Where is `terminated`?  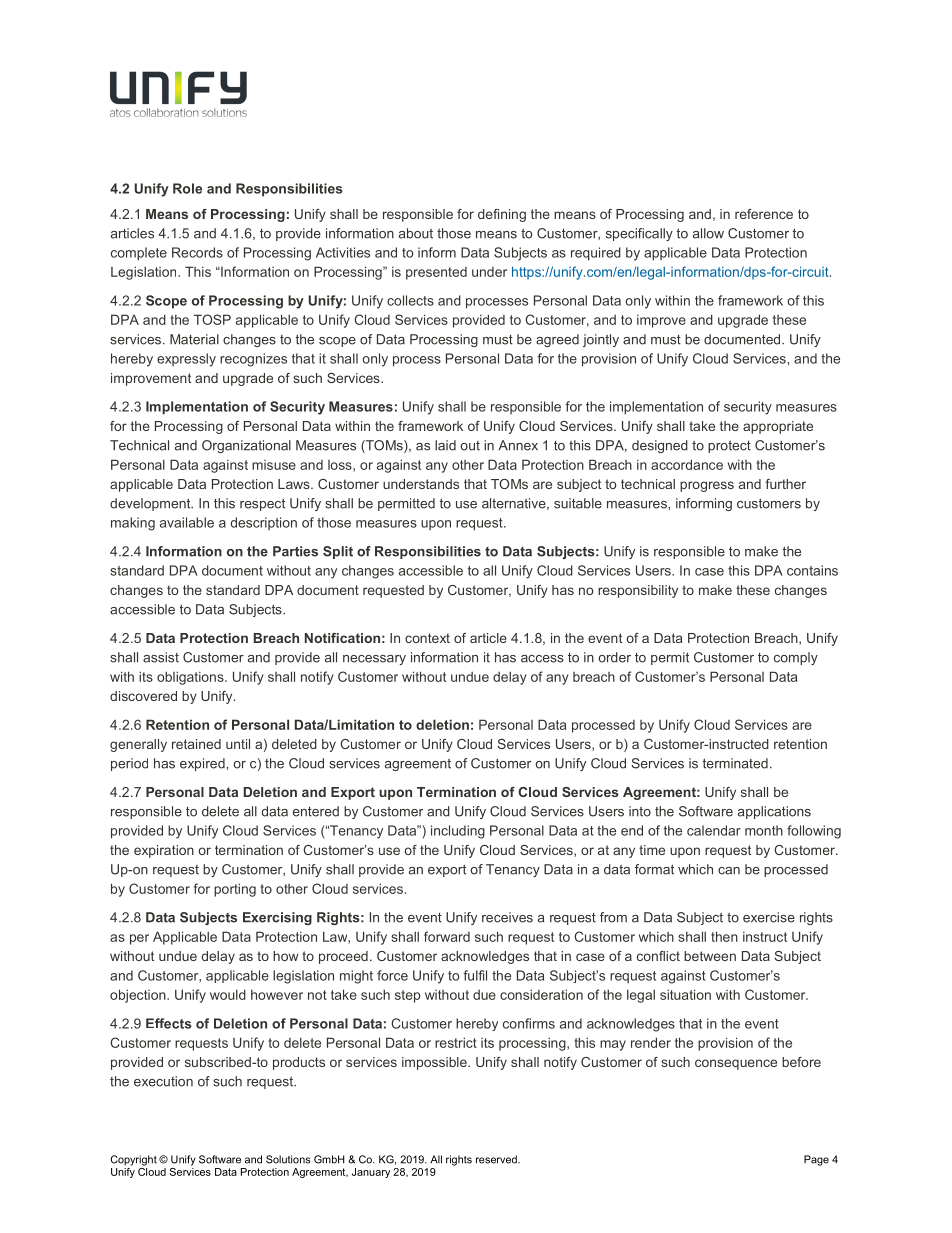 terminated is located at coordinates (735, 763).
